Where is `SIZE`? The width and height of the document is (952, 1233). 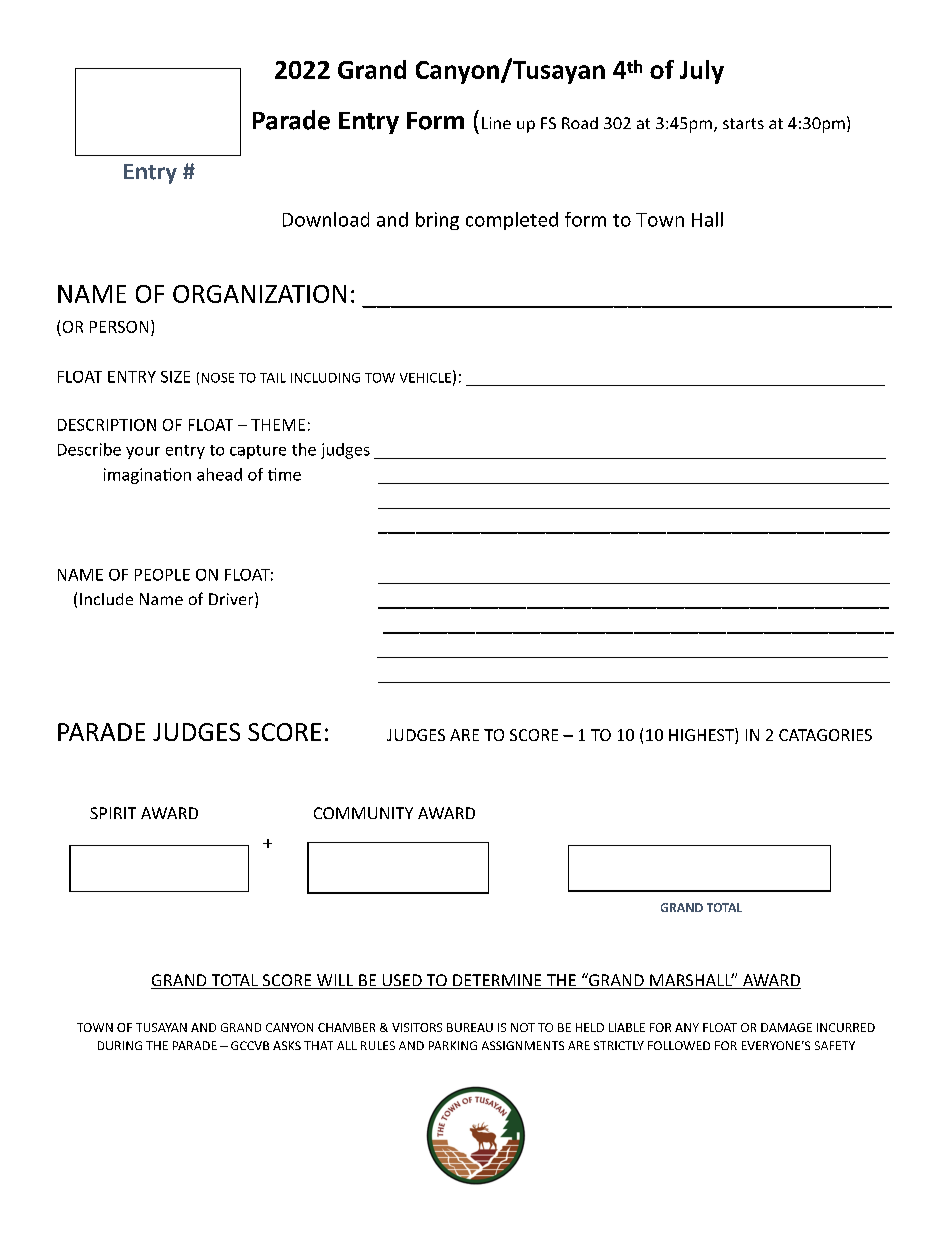
SIZE is located at coordinates (175, 377).
